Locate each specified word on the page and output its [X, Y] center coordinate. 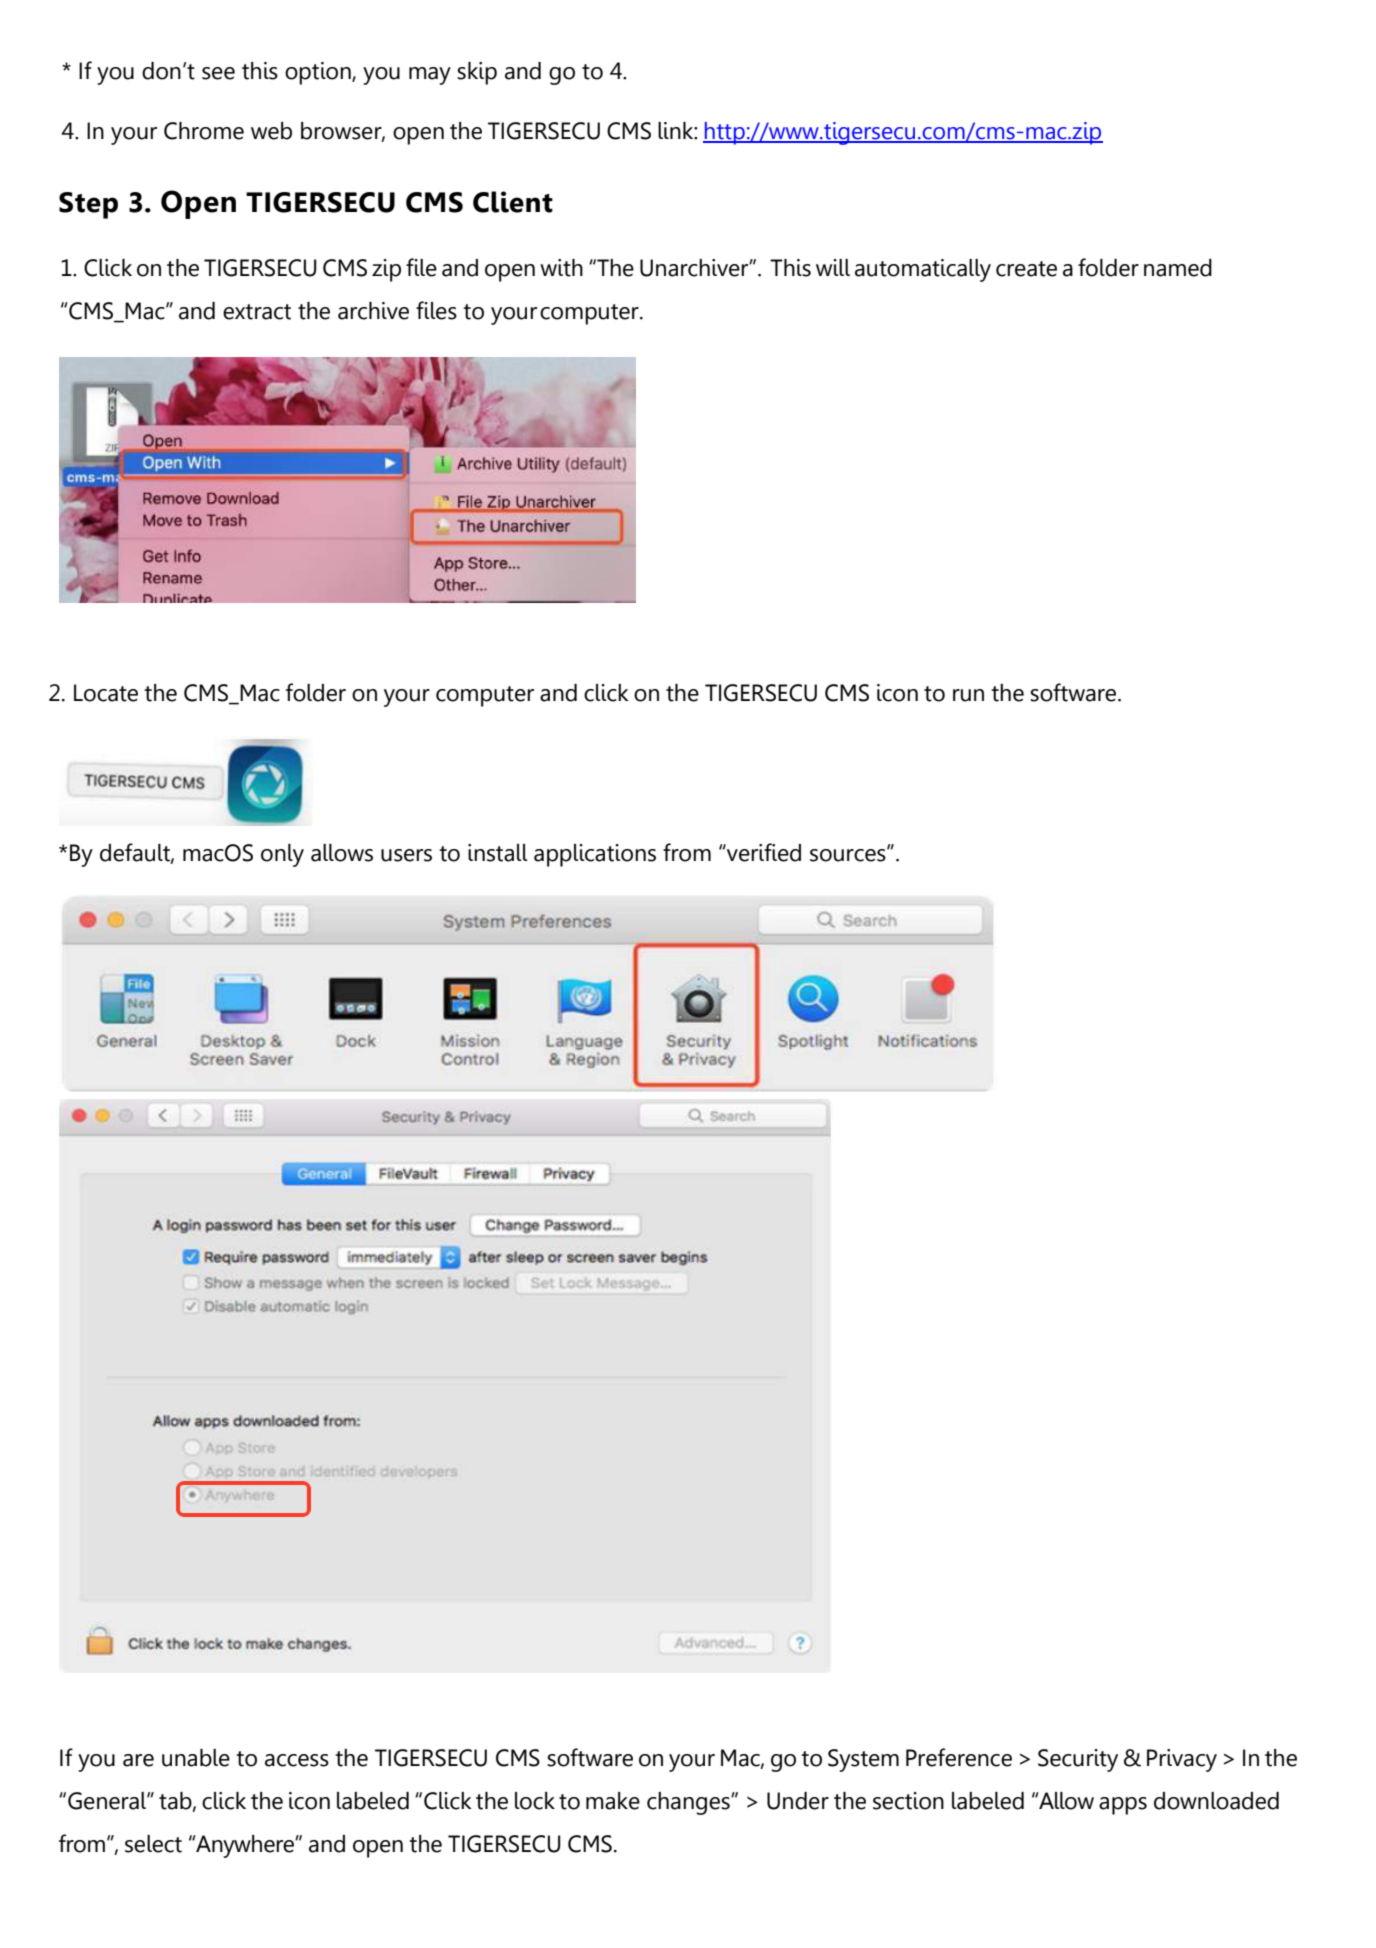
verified [763, 852]
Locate [106, 693]
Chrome [204, 131]
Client [513, 202]
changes [689, 1803]
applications [595, 855]
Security [1078, 1760]
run [968, 695]
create [1026, 269]
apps [1123, 1806]
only [282, 855]
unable [196, 1758]
